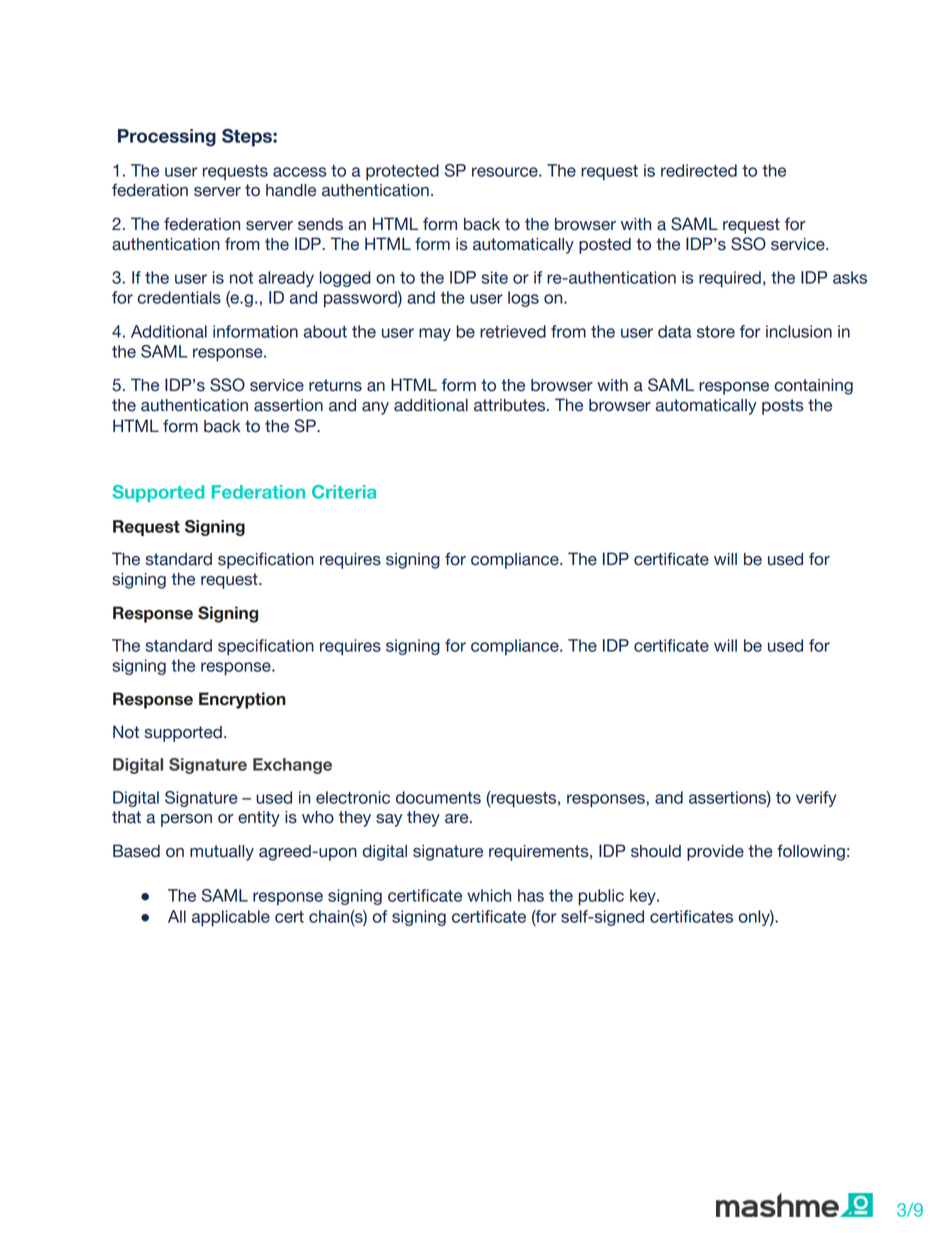 This document has height=1233, width=952. What do you see at coordinates (489, 895) in the document?
I see `which` at bounding box center [489, 895].
